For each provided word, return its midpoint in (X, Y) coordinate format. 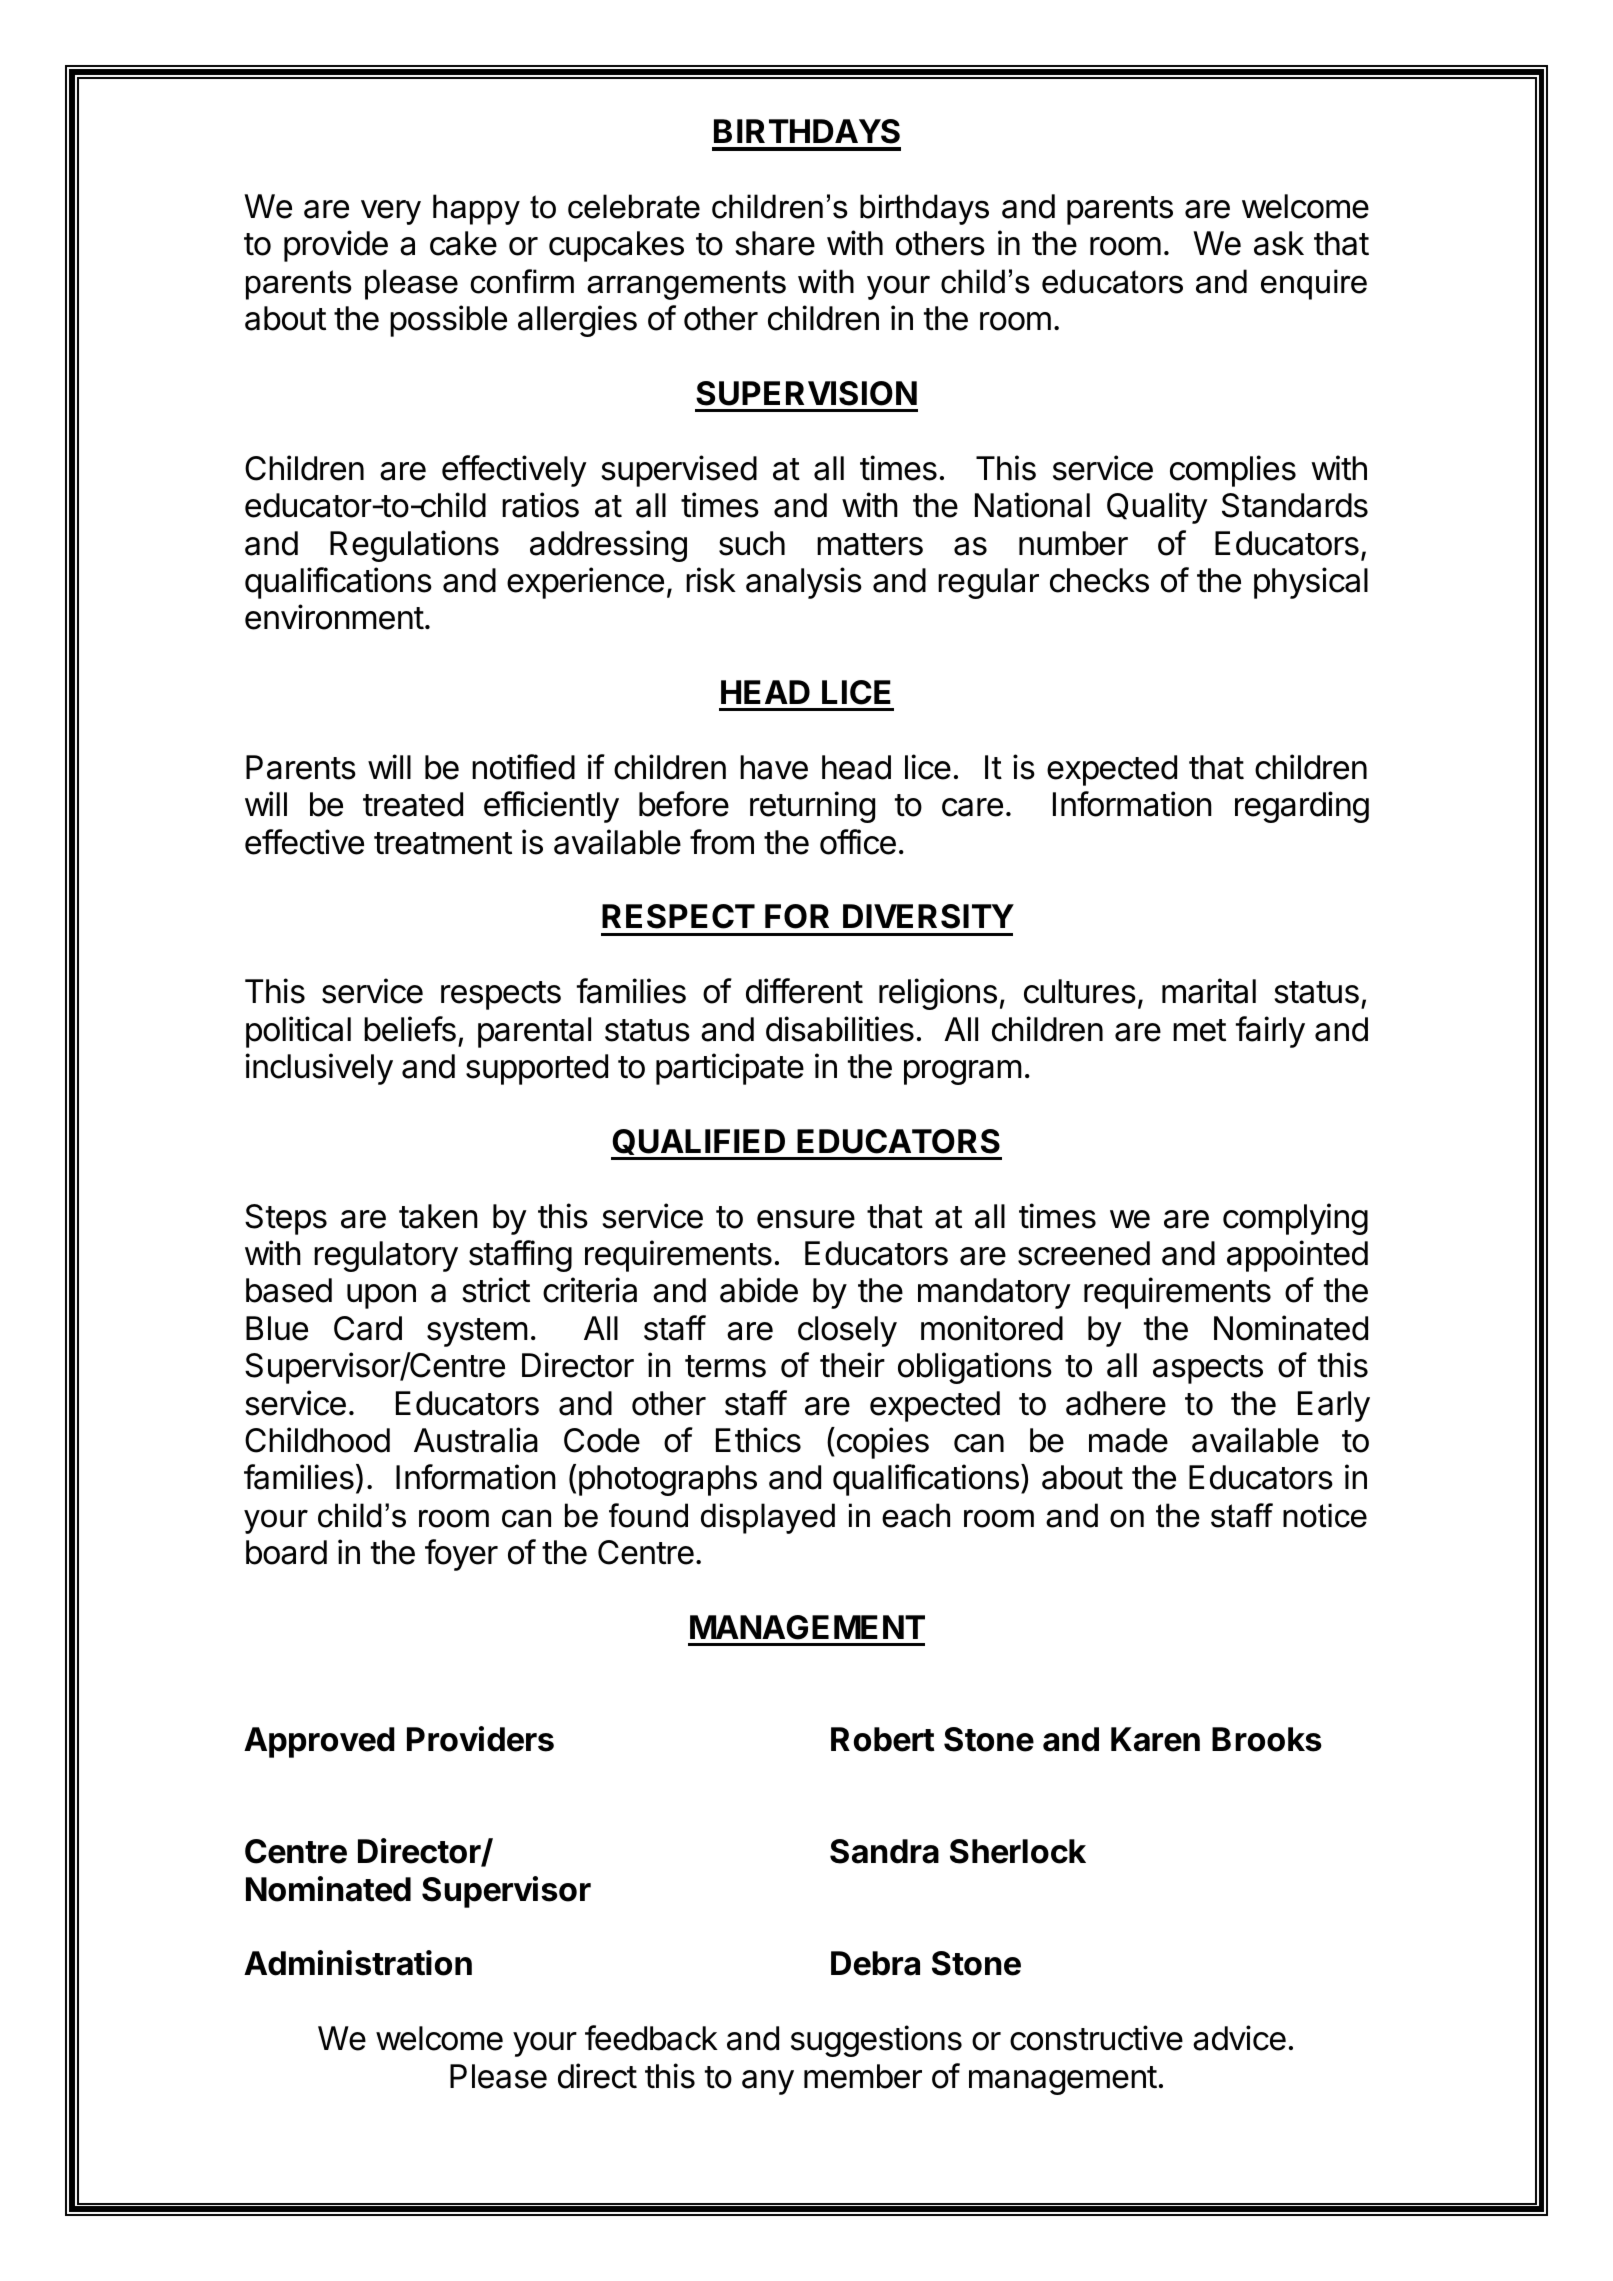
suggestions (876, 2041)
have (774, 767)
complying (1295, 1219)
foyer (461, 1555)
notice (1325, 1515)
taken (438, 1216)
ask (1279, 243)
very (391, 212)
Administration (358, 1963)
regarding (1302, 807)
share (775, 243)
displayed (768, 1518)
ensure (806, 1219)
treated (413, 804)
